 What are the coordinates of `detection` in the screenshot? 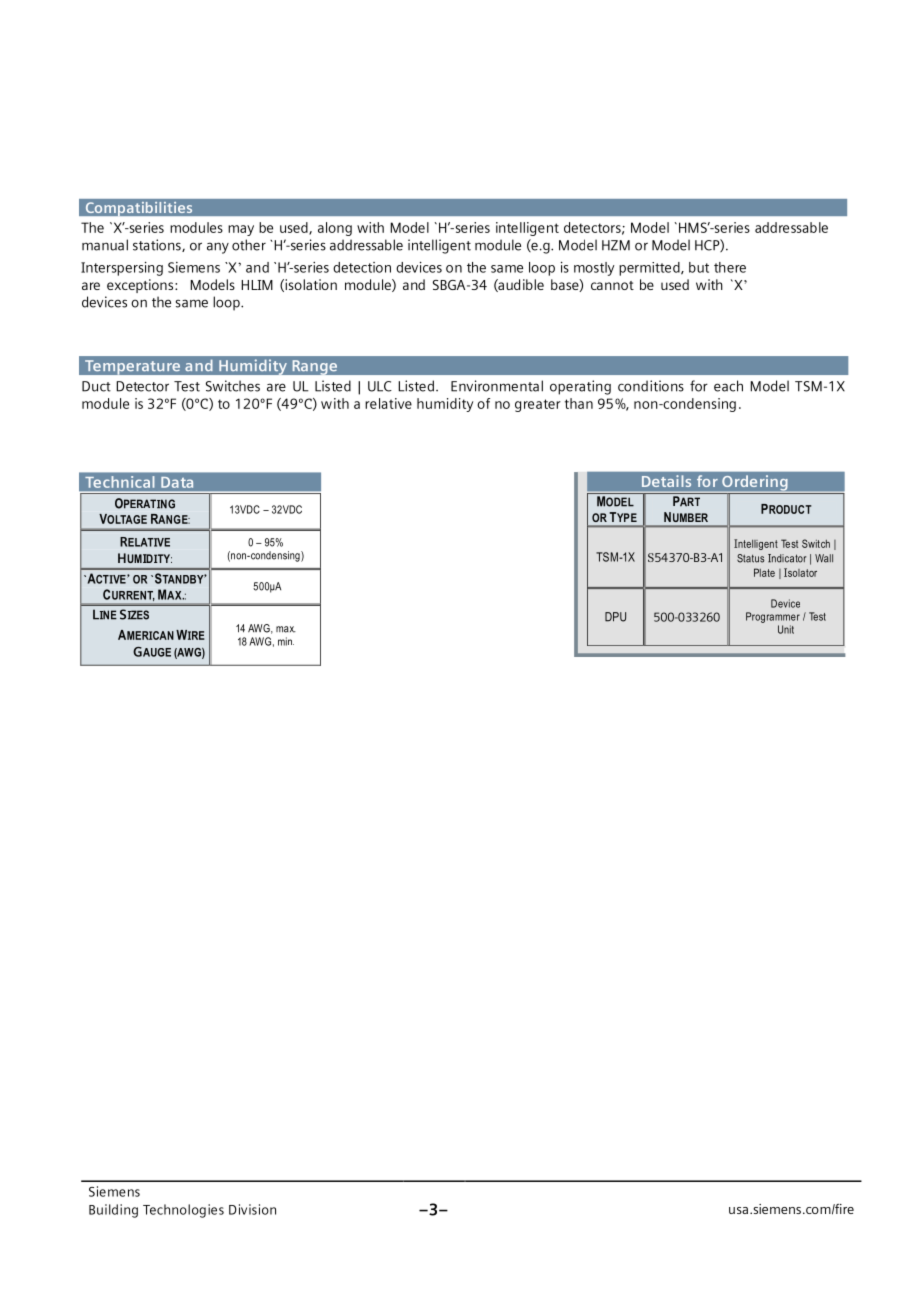 It's located at (362, 267).
